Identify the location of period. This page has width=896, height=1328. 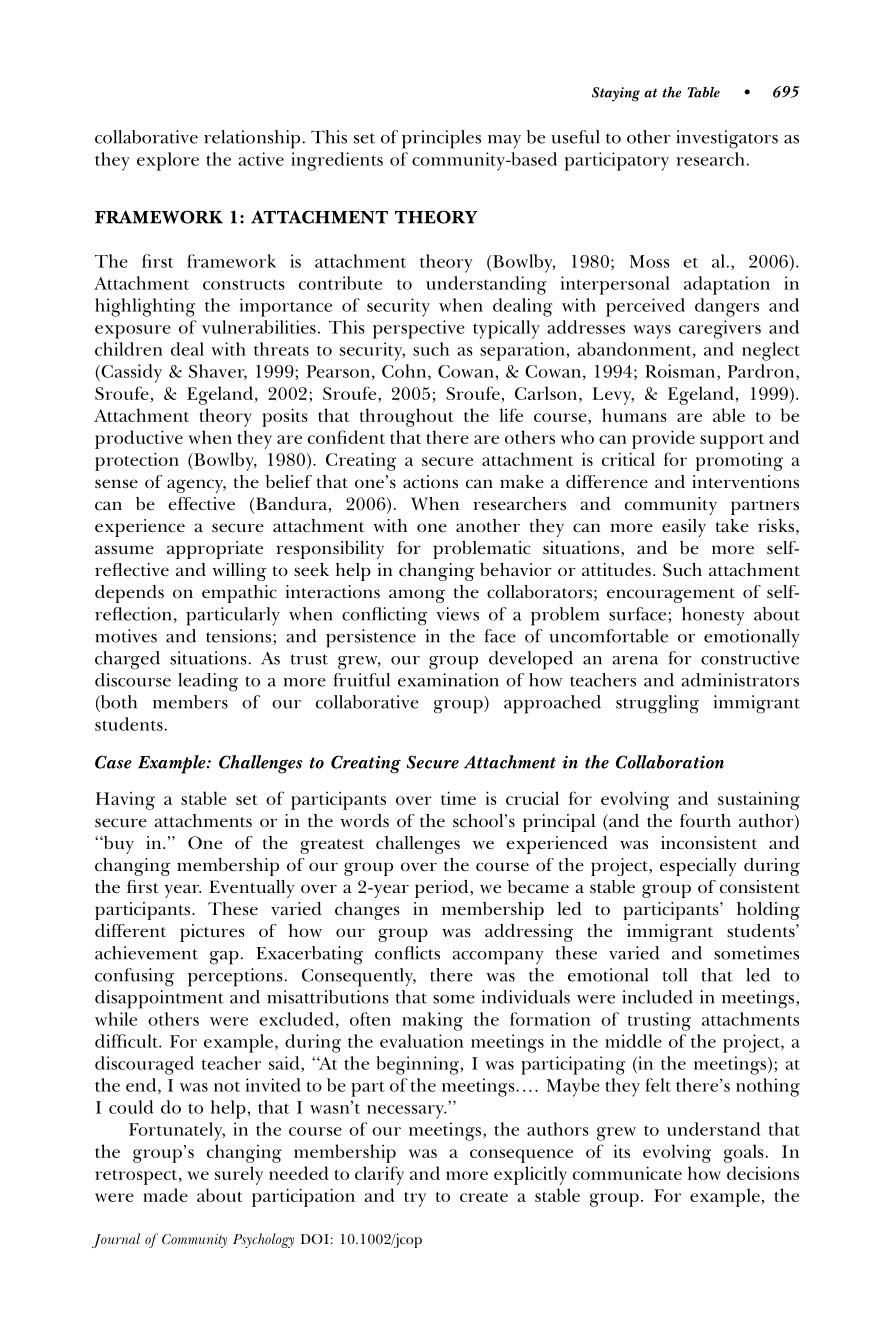
(443, 889).
